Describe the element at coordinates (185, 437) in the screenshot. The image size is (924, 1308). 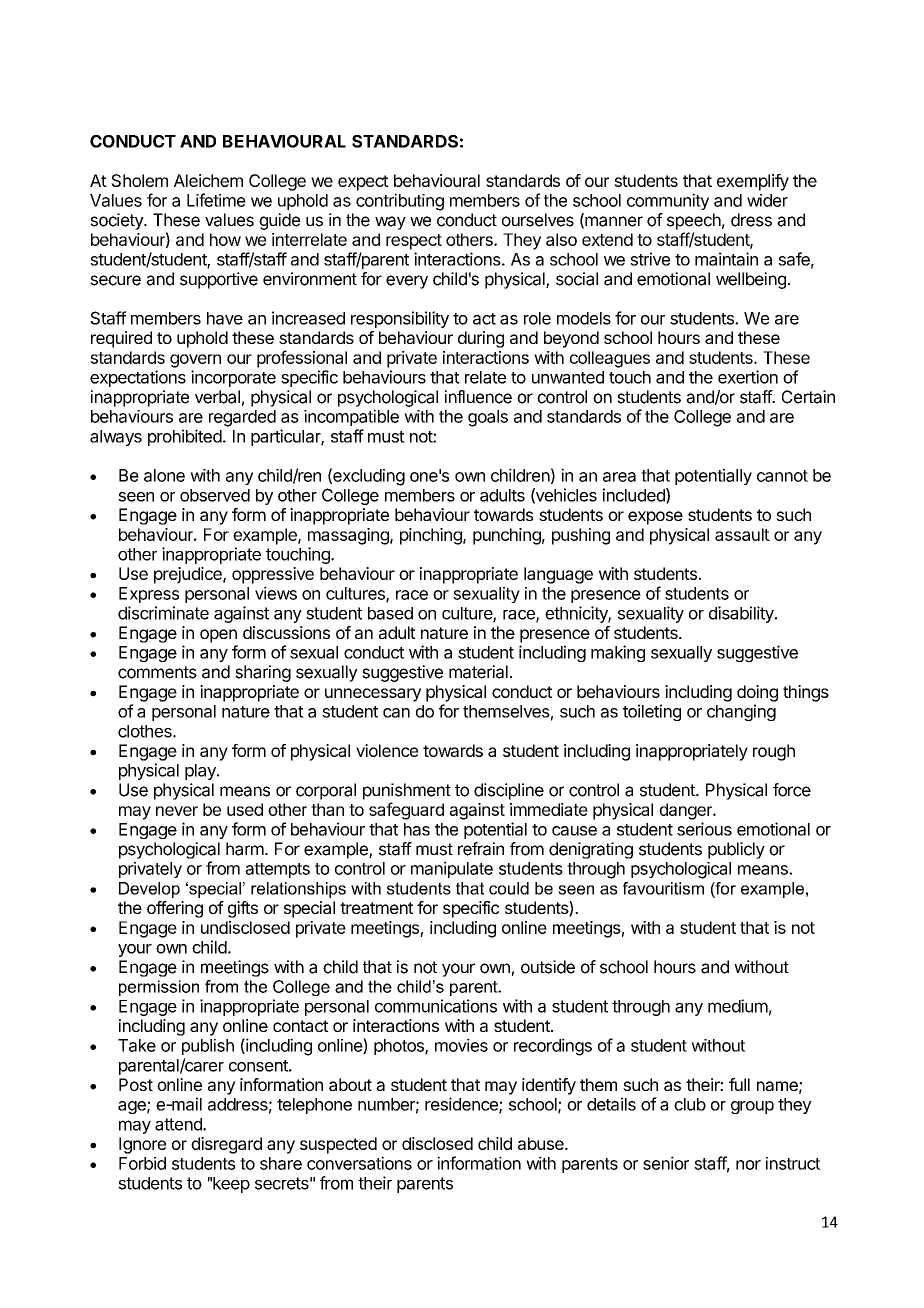
I see `prohibited` at that location.
